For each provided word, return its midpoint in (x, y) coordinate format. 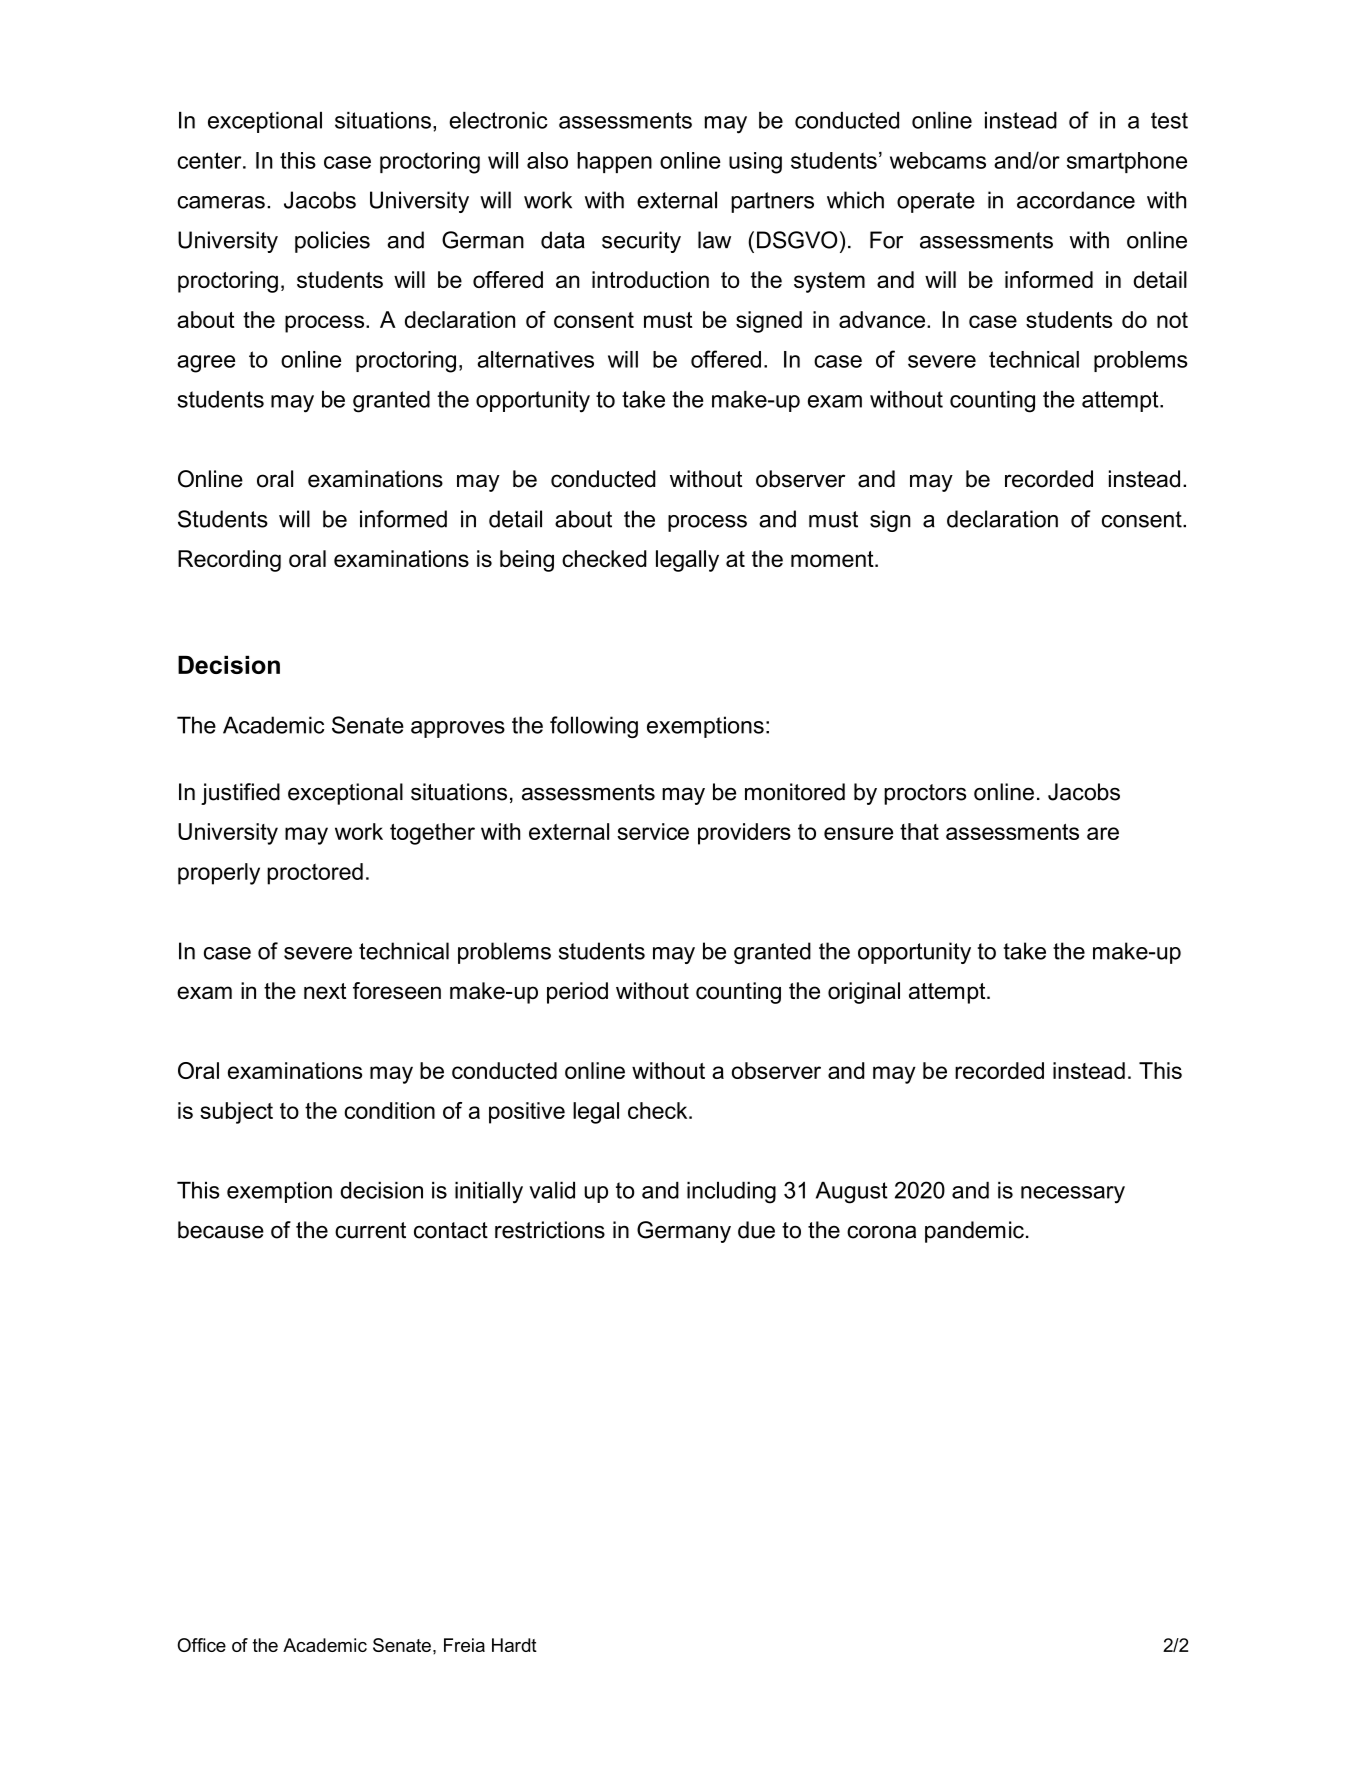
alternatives (535, 359)
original (864, 993)
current (370, 1230)
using (755, 163)
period (577, 993)
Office (201, 1645)
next (325, 991)
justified (240, 794)
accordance (1076, 200)
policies (332, 242)
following (594, 727)
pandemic (974, 1232)
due (756, 1230)
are (1103, 833)
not (1172, 320)
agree (206, 364)
